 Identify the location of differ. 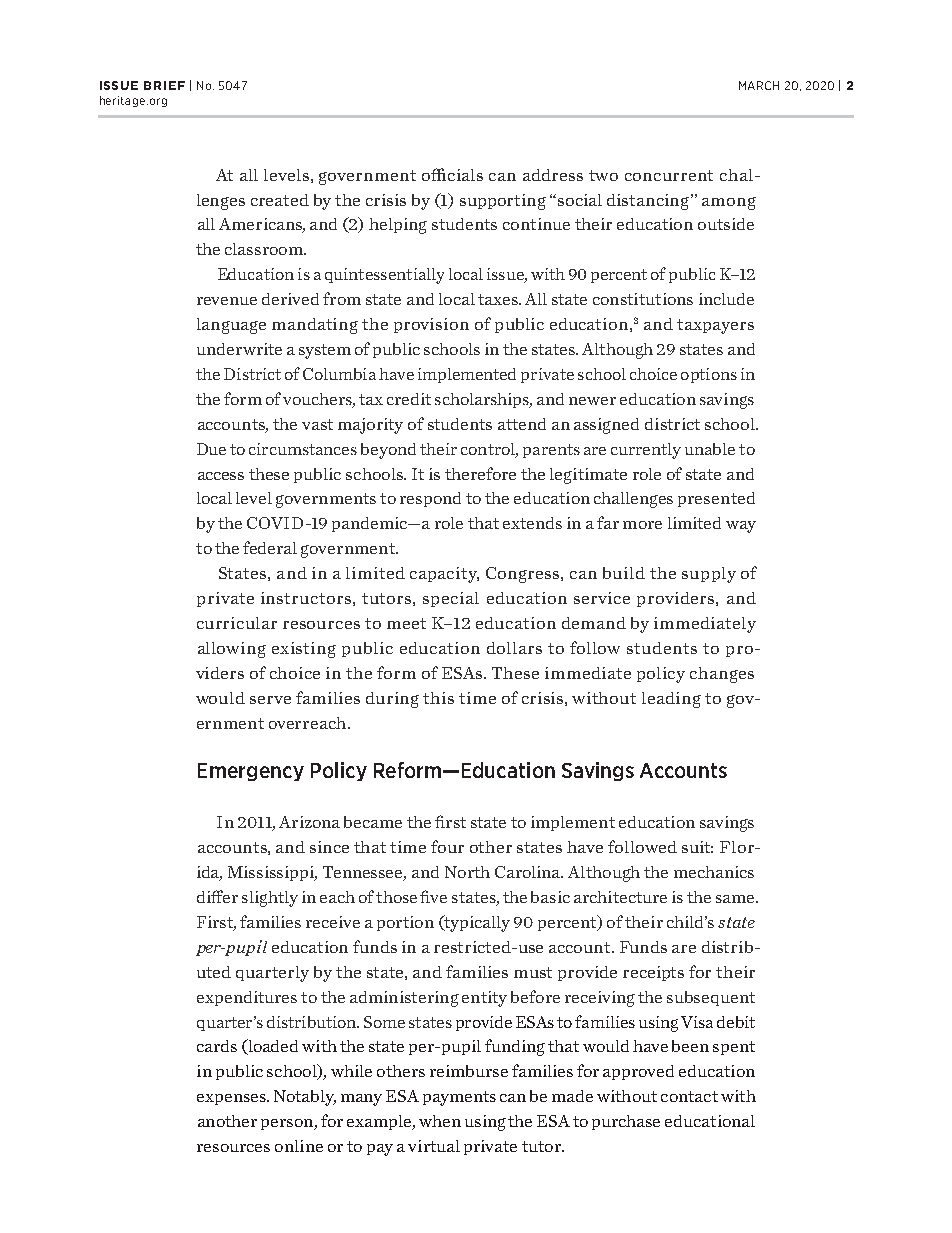
(217, 896).
